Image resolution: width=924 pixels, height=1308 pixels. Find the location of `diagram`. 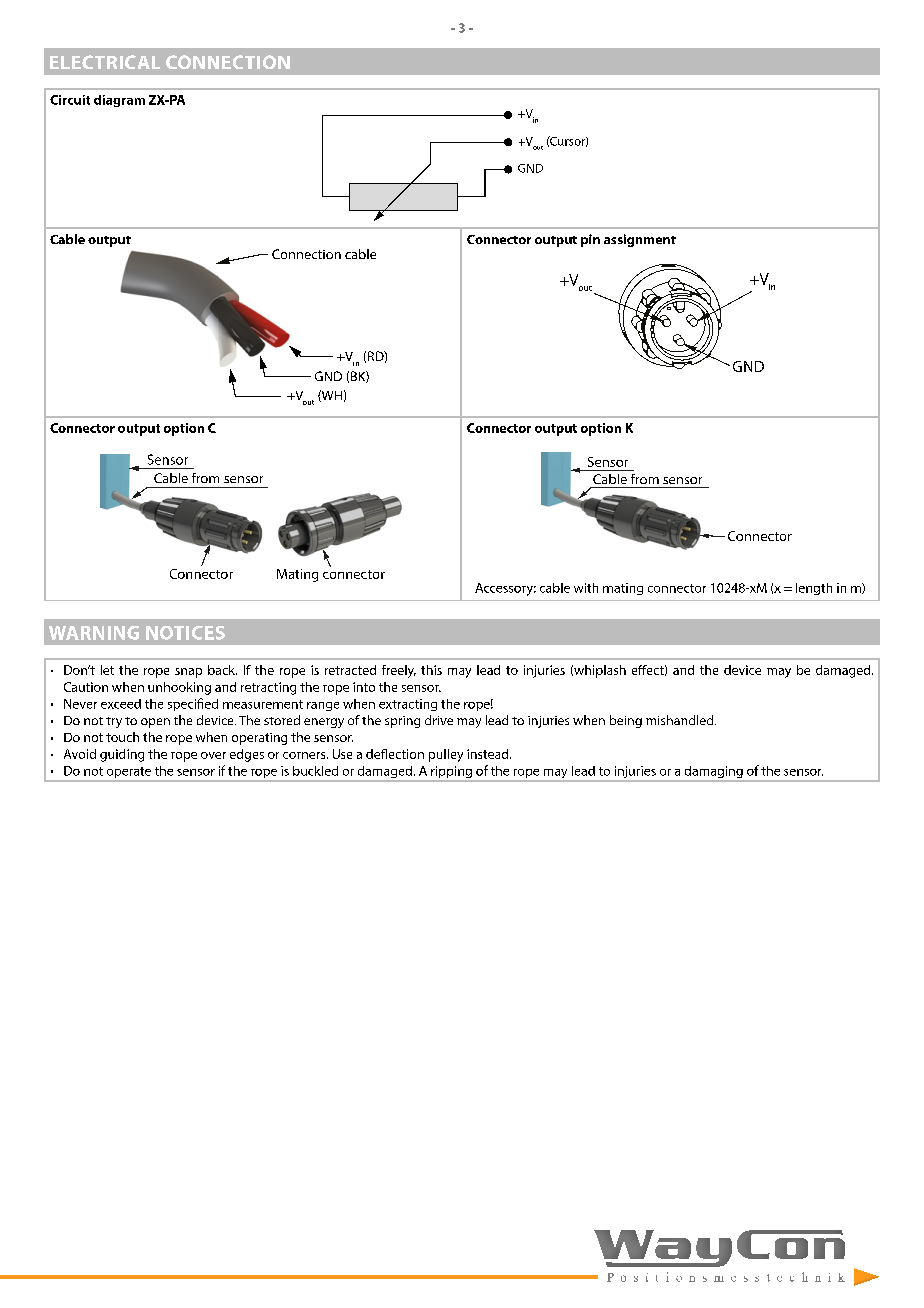

diagram is located at coordinates (119, 101).
